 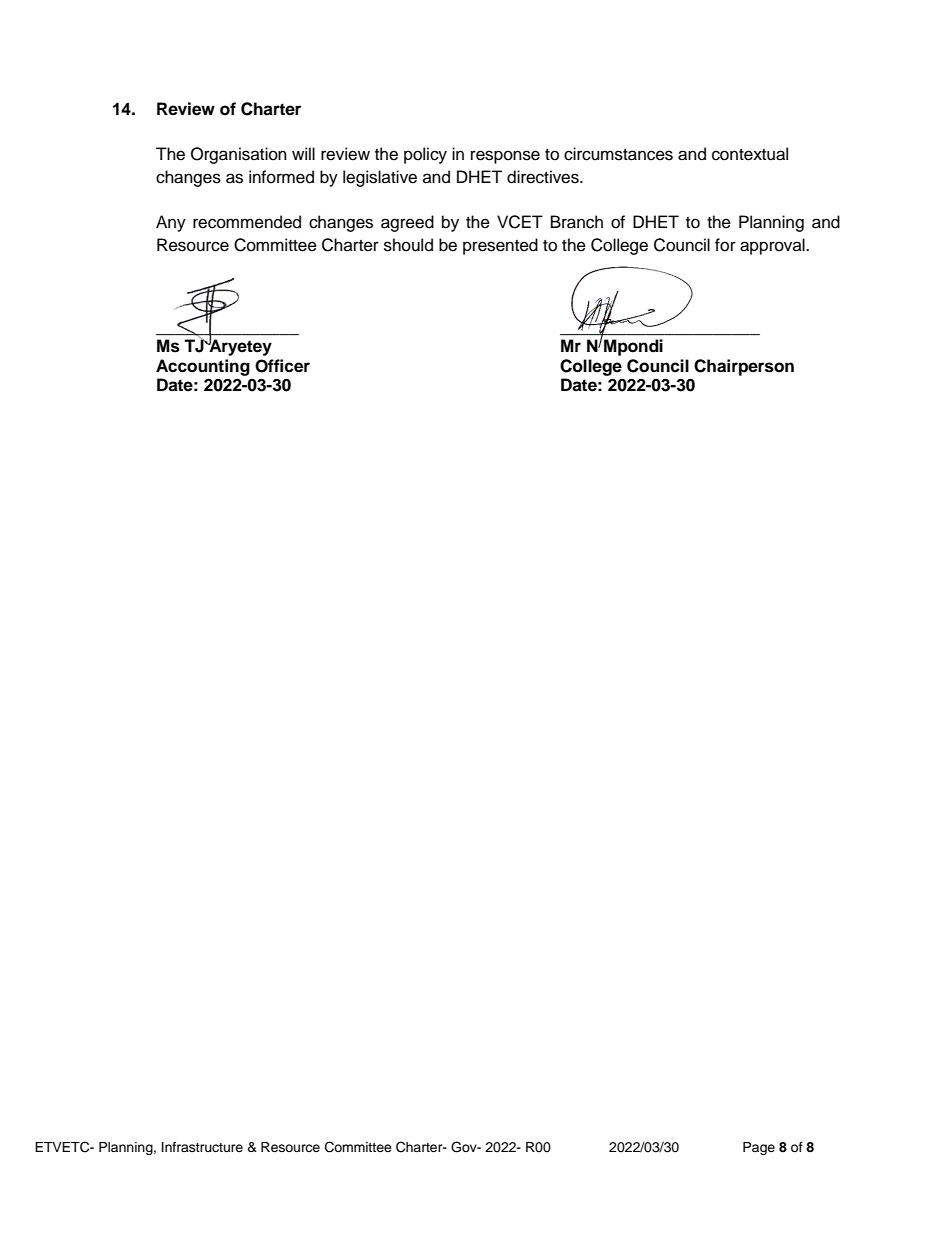 What do you see at coordinates (407, 223) in the image?
I see `agreed` at bounding box center [407, 223].
